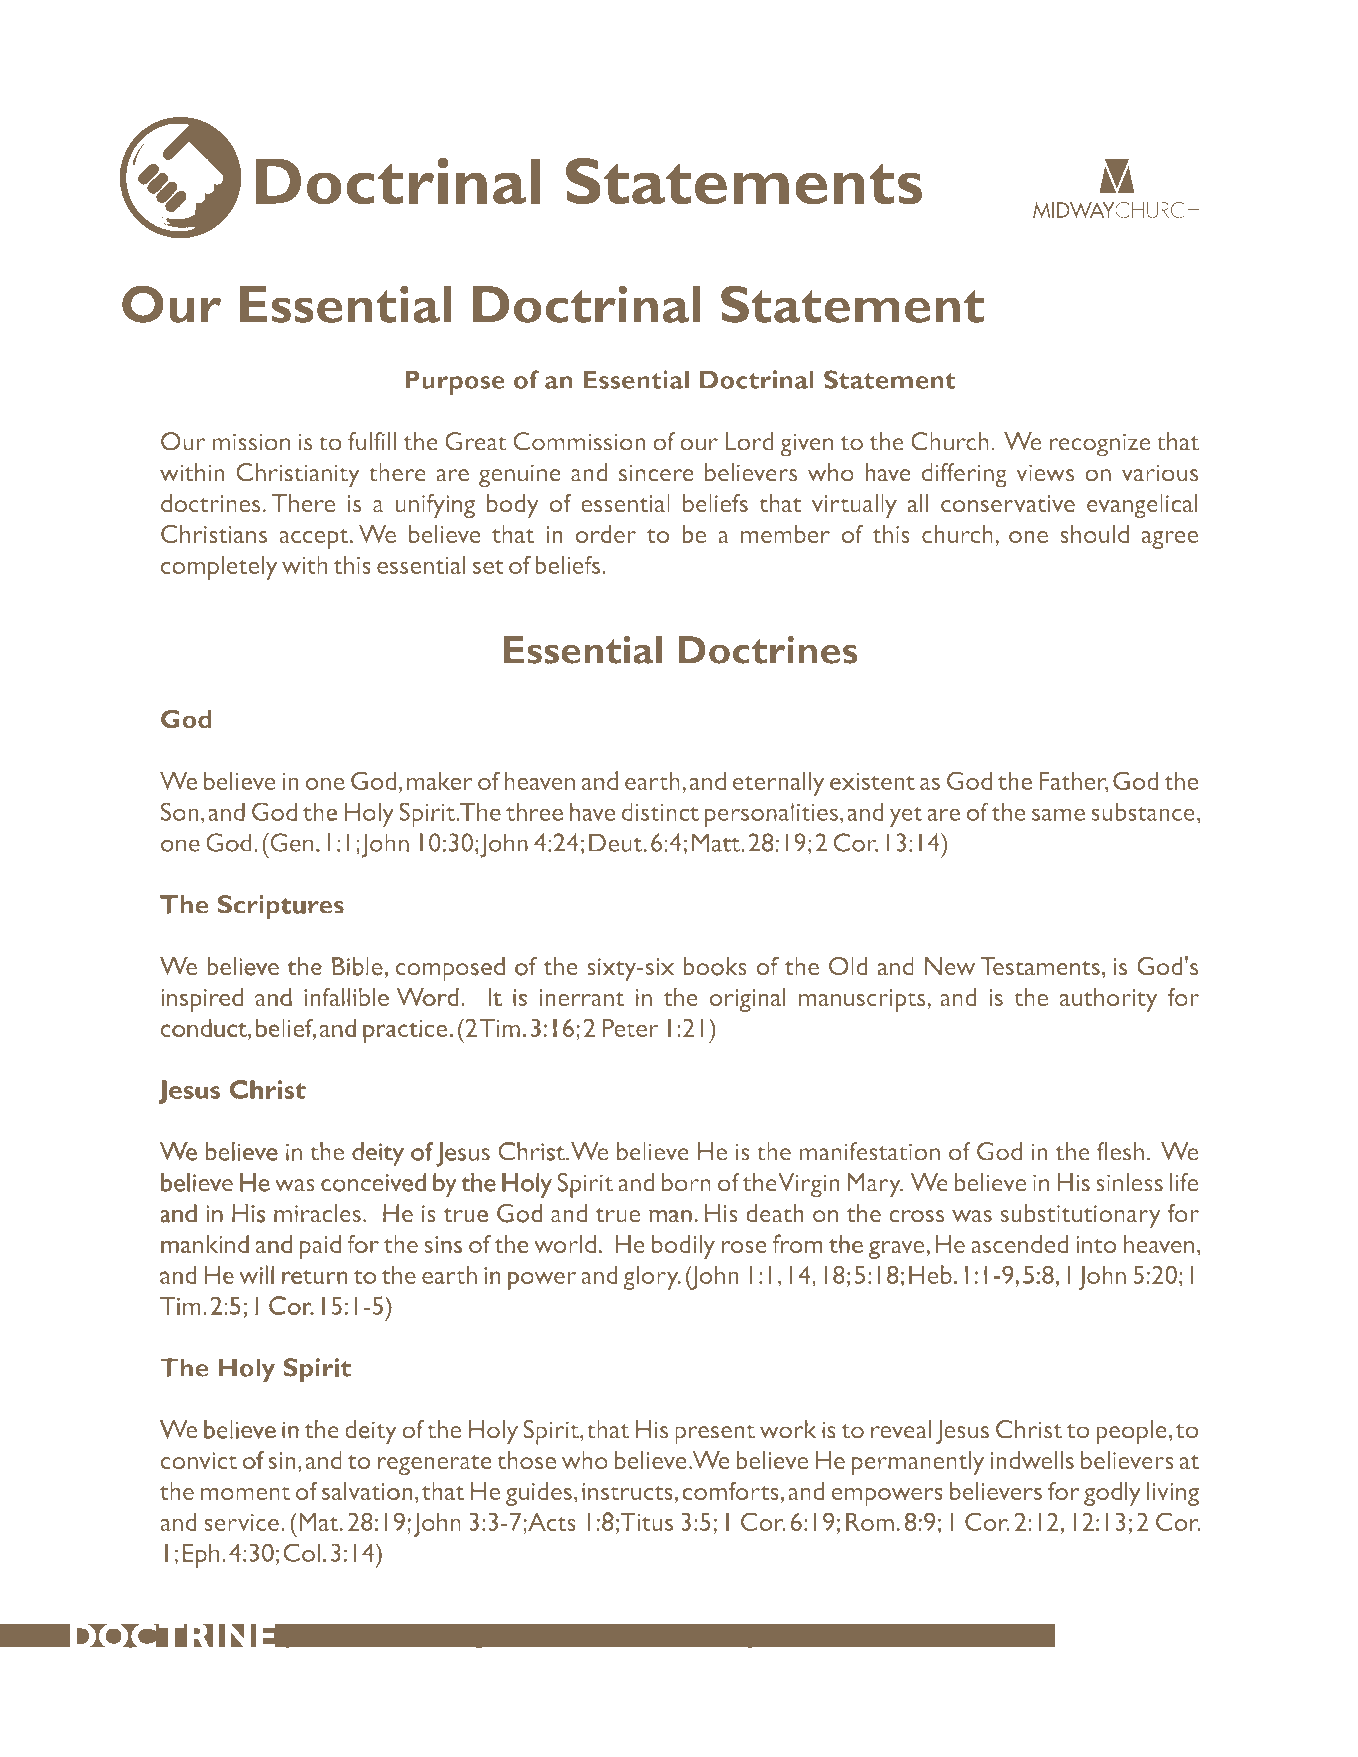 Image resolution: width=1358 pixels, height=1757 pixels. Describe the element at coordinates (372, 441) in the screenshot. I see `fulfill` at that location.
